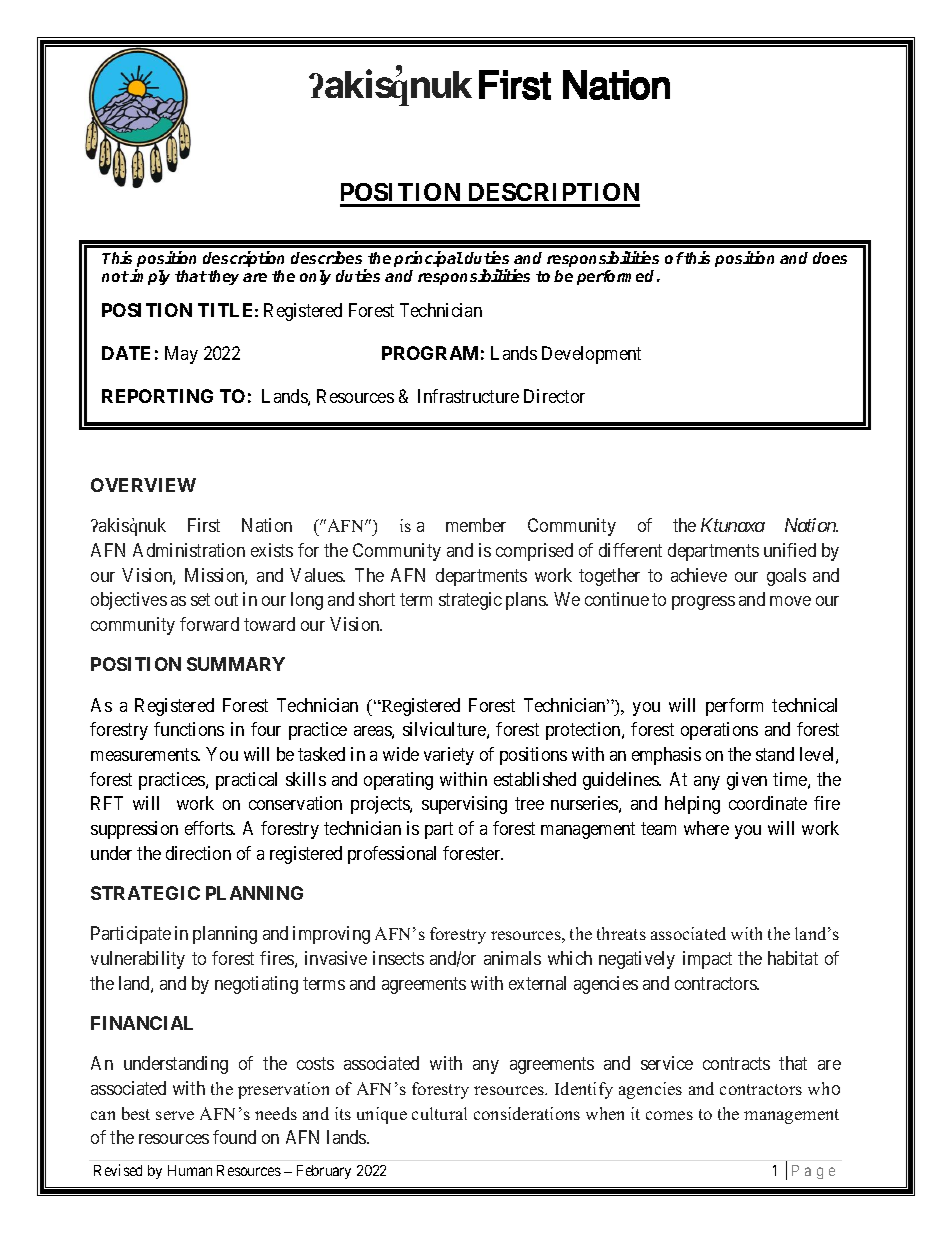  Describe the element at coordinates (189, 729) in the document. I see `functions` at that location.
